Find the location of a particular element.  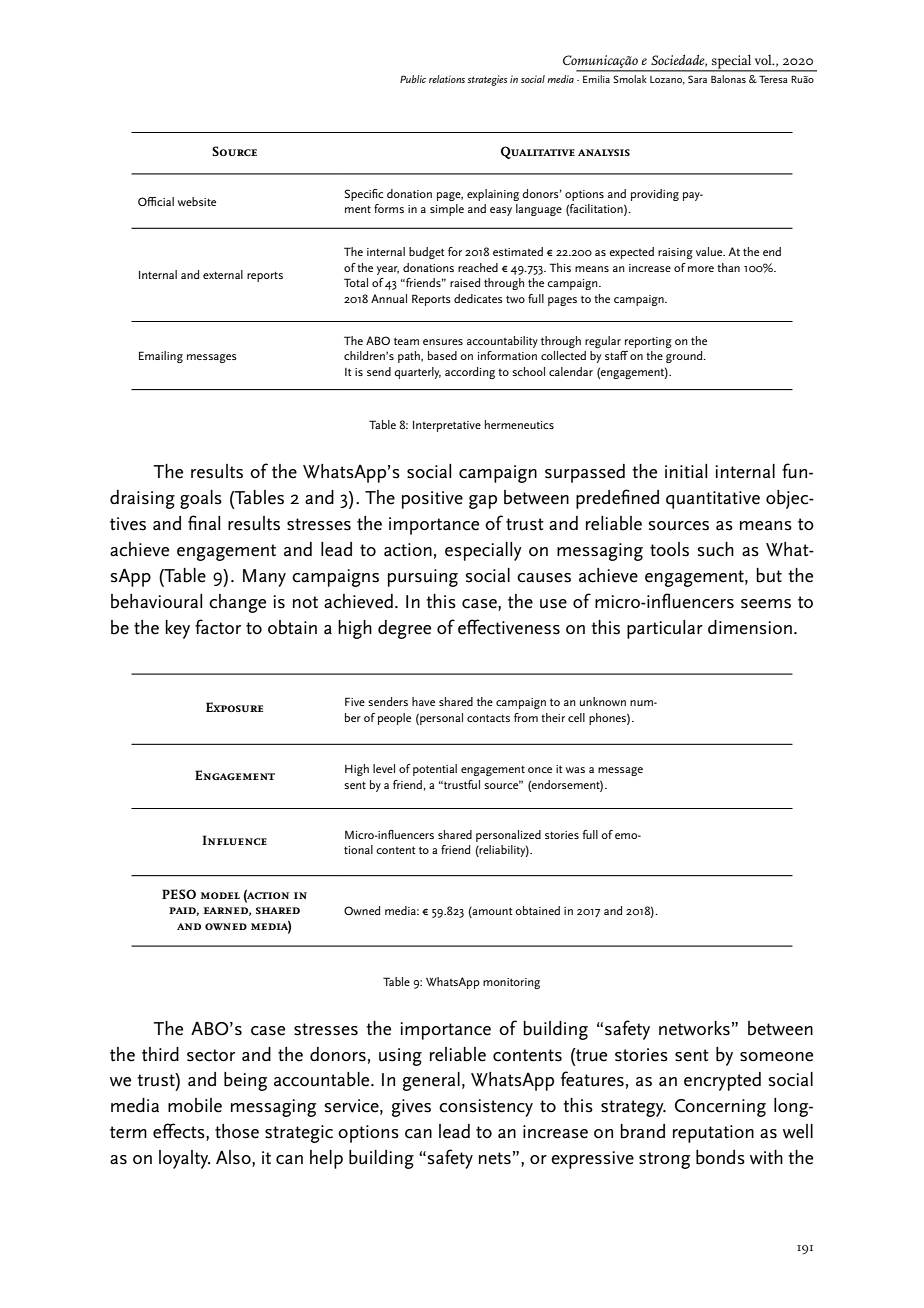

Sara is located at coordinates (697, 79).
